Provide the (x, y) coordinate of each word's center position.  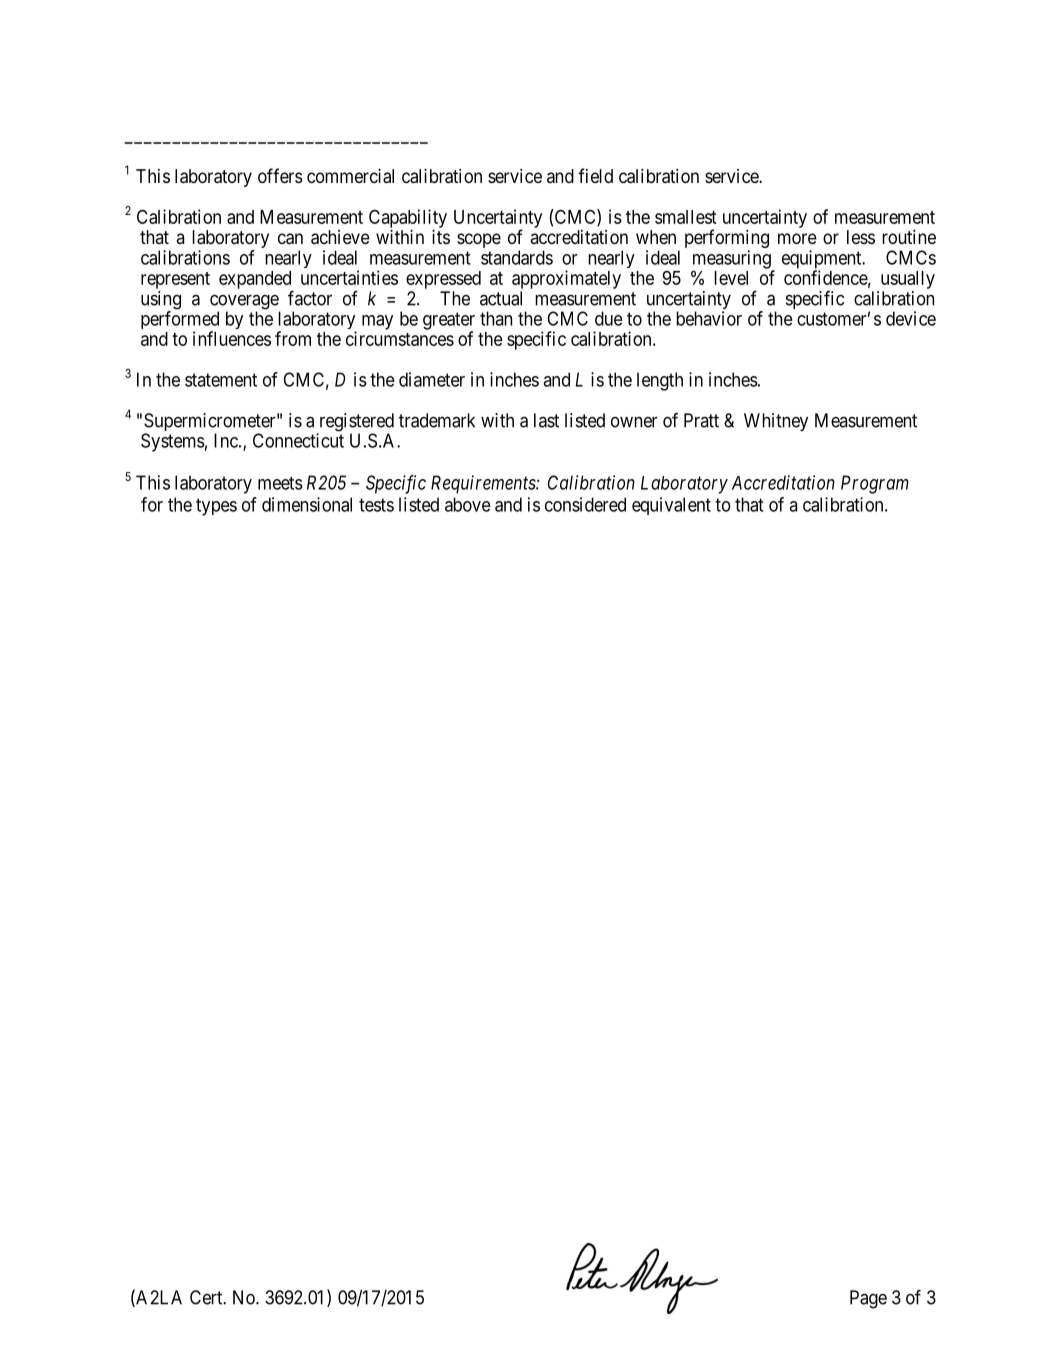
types (216, 507)
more (797, 238)
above (468, 504)
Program (875, 484)
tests (376, 505)
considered (585, 504)
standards (517, 257)
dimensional (307, 504)
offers (280, 175)
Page (868, 1299)
